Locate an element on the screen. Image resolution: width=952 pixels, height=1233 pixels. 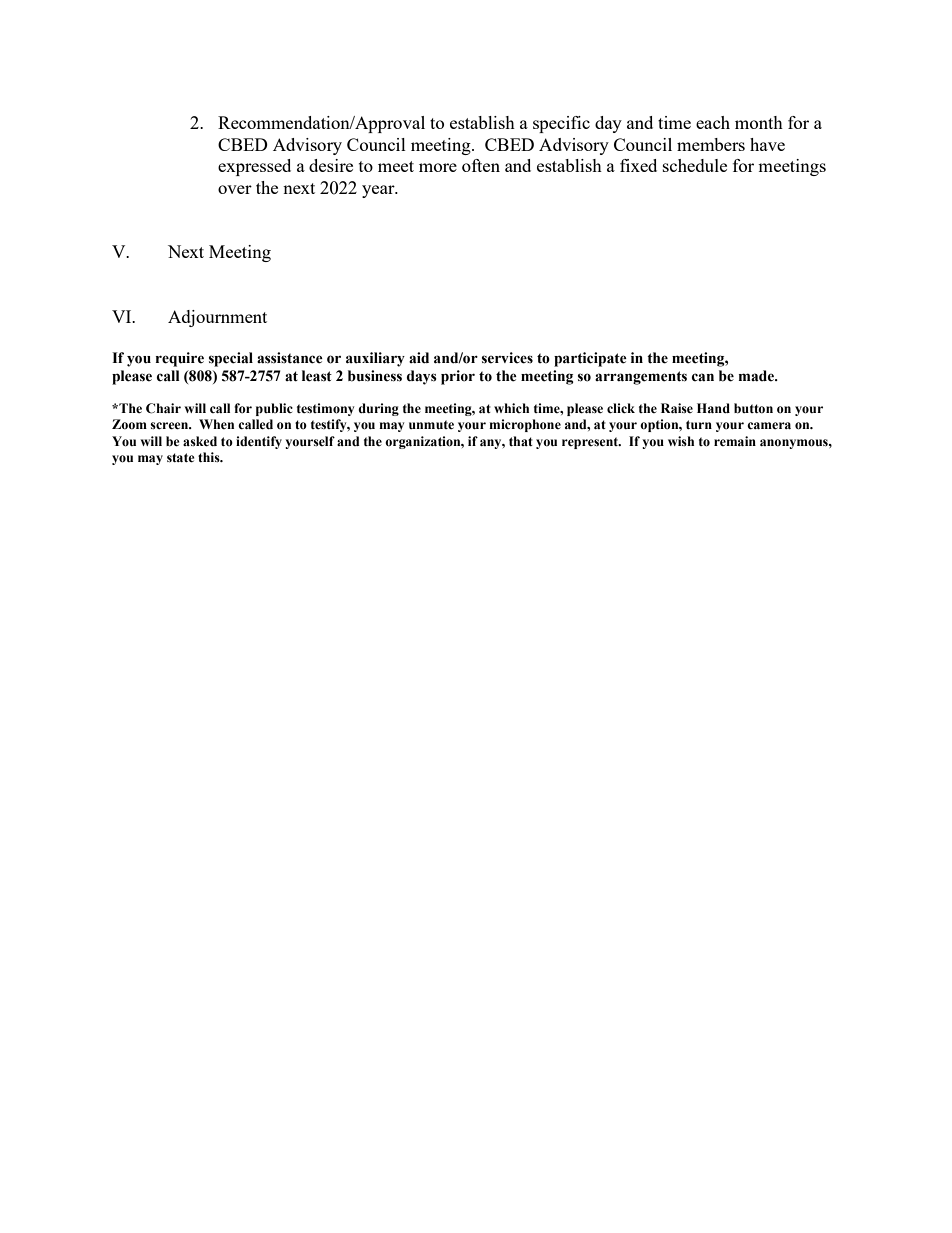
that is located at coordinates (521, 441).
